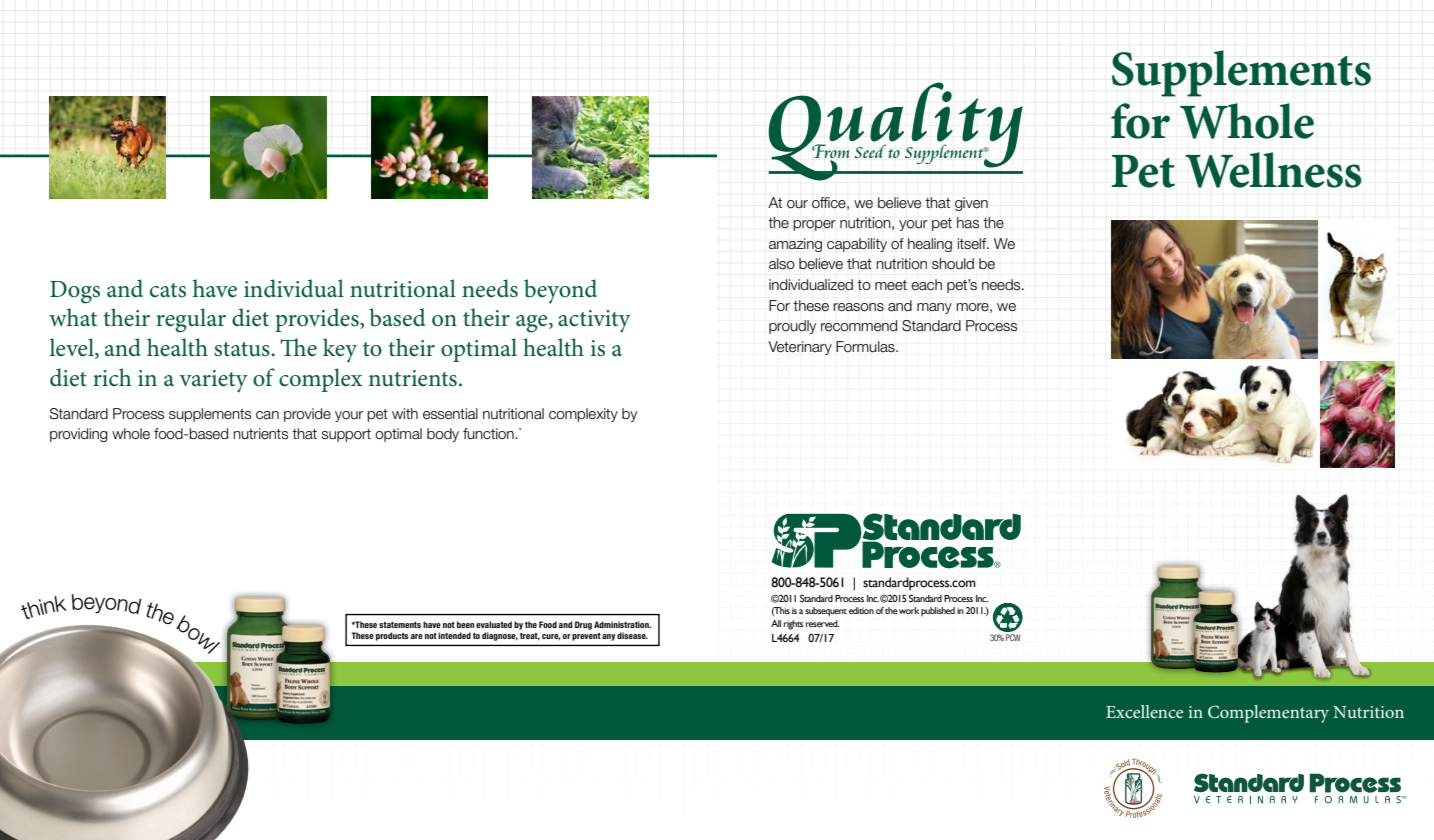  I want to click on statements, so click(400, 625).
